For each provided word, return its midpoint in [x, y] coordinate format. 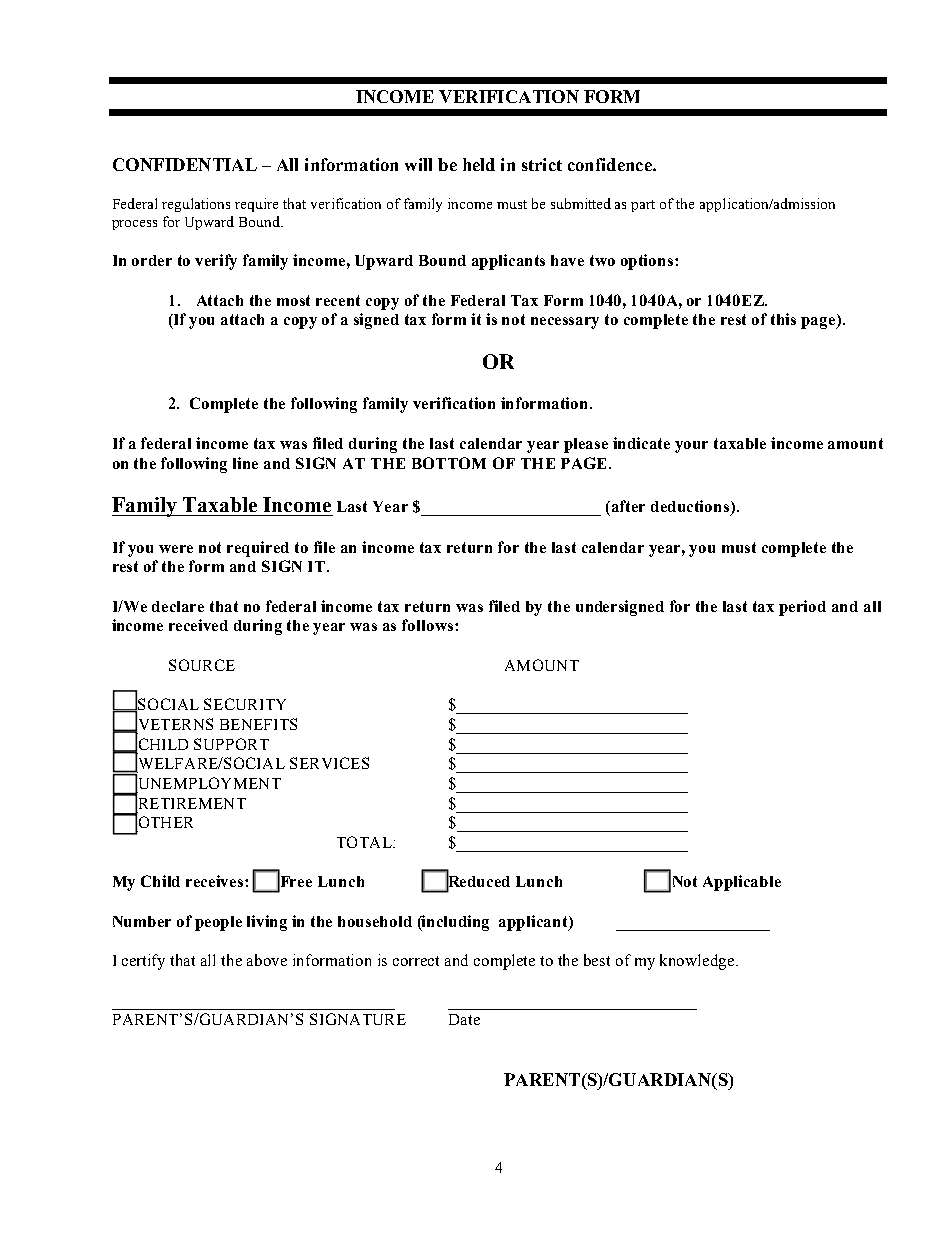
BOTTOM [449, 463]
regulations [196, 205]
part [643, 206]
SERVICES [329, 763]
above [267, 960]
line [245, 463]
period [802, 608]
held [479, 164]
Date [464, 1019]
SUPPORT [231, 744]
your [691, 447]
